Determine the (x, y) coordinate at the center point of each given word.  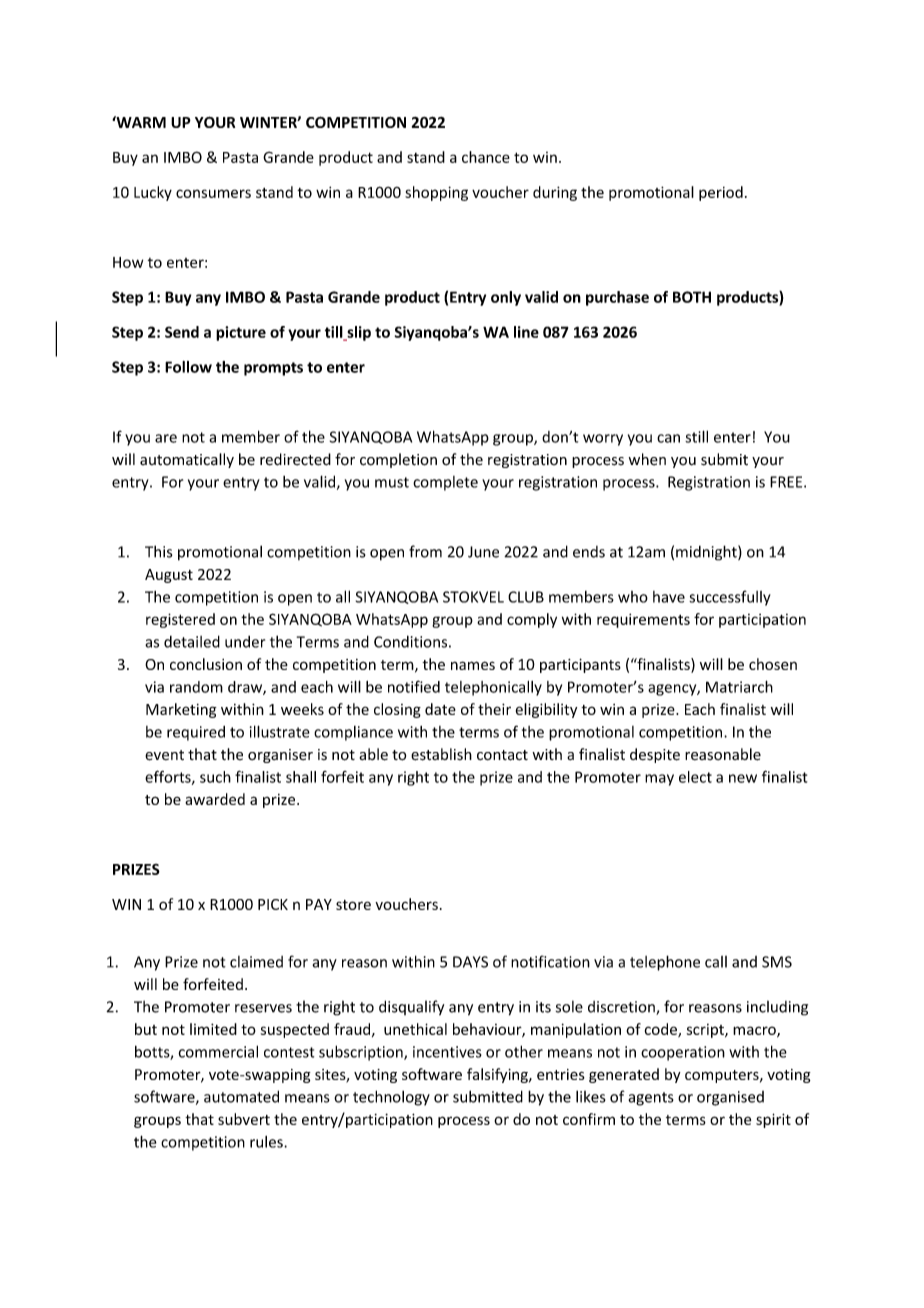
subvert (244, 1119)
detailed (192, 641)
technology (391, 1098)
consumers (213, 193)
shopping (436, 193)
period (721, 193)
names (473, 665)
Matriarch (739, 686)
